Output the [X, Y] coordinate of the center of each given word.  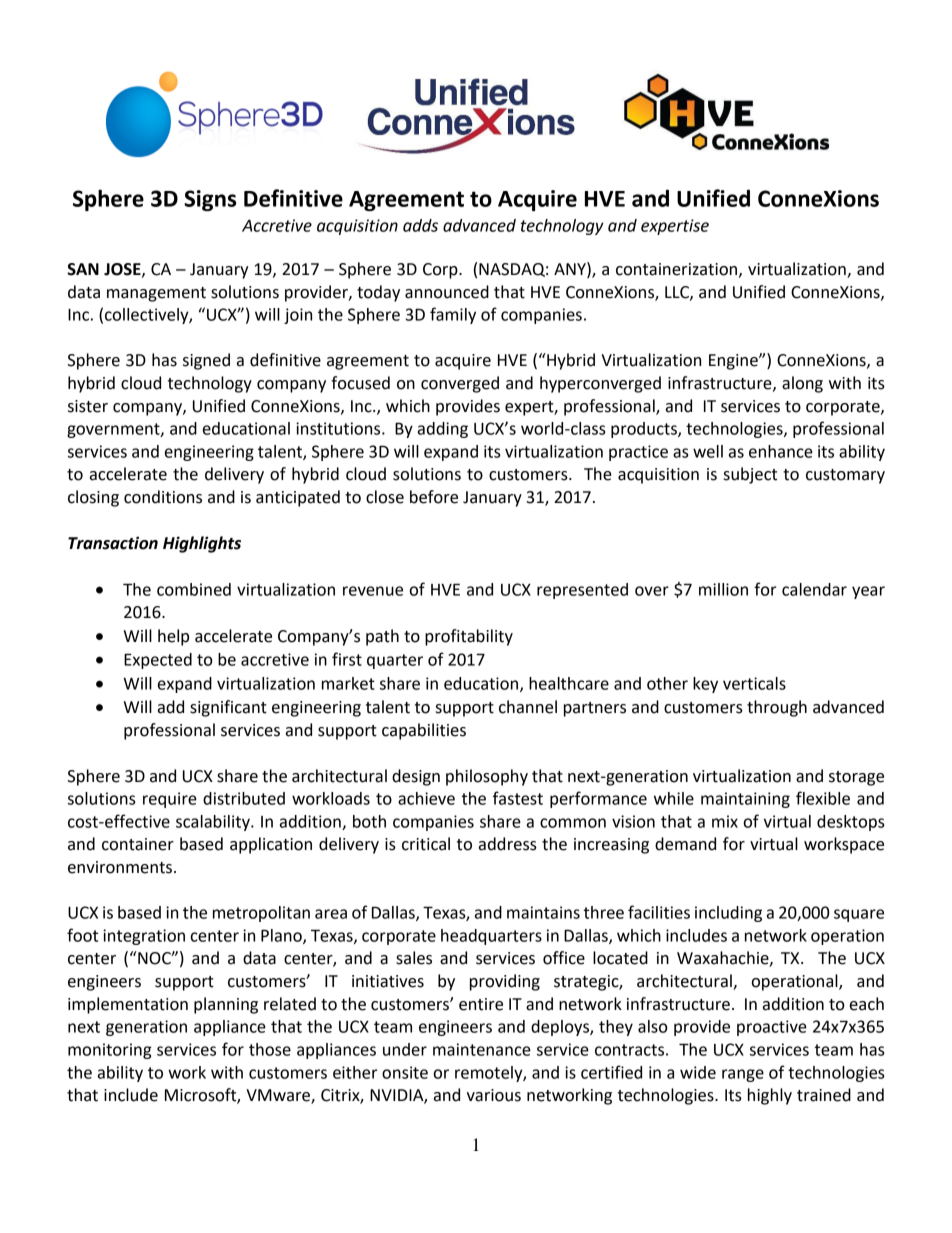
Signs [210, 200]
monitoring [110, 1051]
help [173, 637]
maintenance [482, 1049]
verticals [754, 683]
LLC [678, 293]
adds [420, 225]
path [382, 637]
